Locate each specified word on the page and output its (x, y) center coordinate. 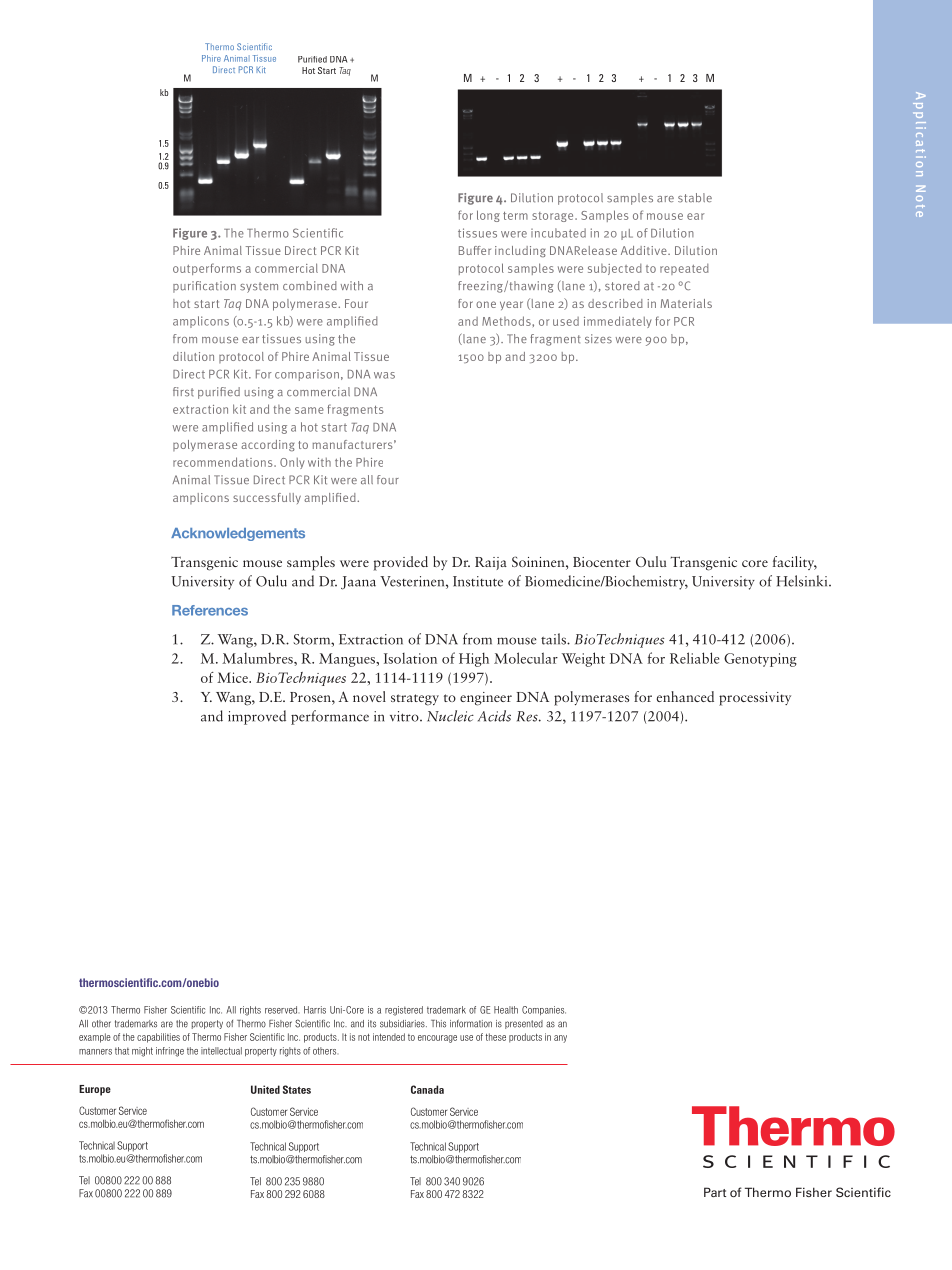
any (560, 1039)
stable (695, 198)
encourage (437, 1039)
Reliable (694, 658)
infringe (170, 1052)
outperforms (207, 269)
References (210, 610)
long (488, 216)
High (474, 659)
